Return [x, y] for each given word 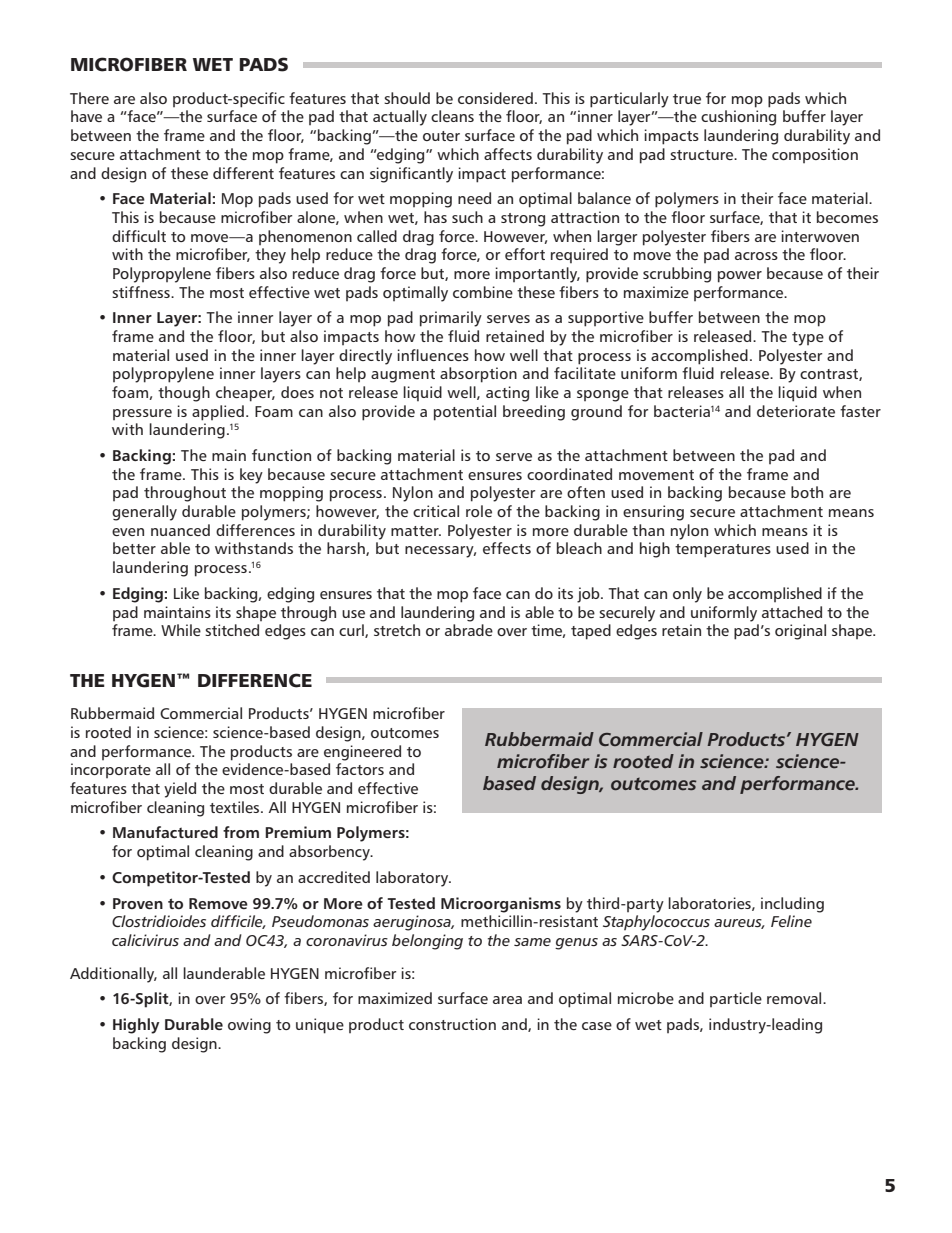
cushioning [738, 118]
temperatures [723, 551]
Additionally [113, 975]
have [86, 116]
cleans [452, 116]
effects [507, 548]
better [134, 548]
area [507, 1000]
